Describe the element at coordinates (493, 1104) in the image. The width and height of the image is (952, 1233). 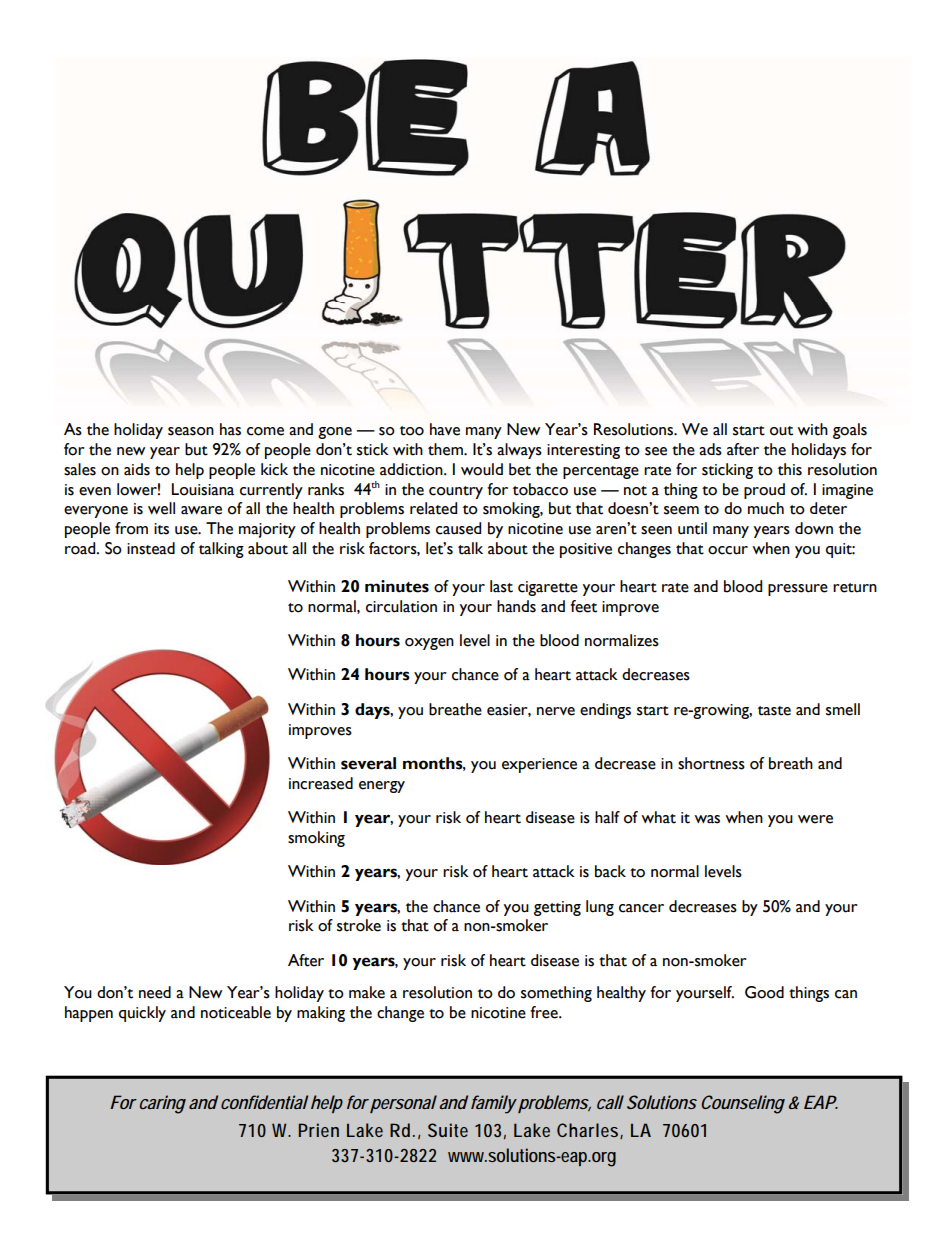
I see `family` at that location.
